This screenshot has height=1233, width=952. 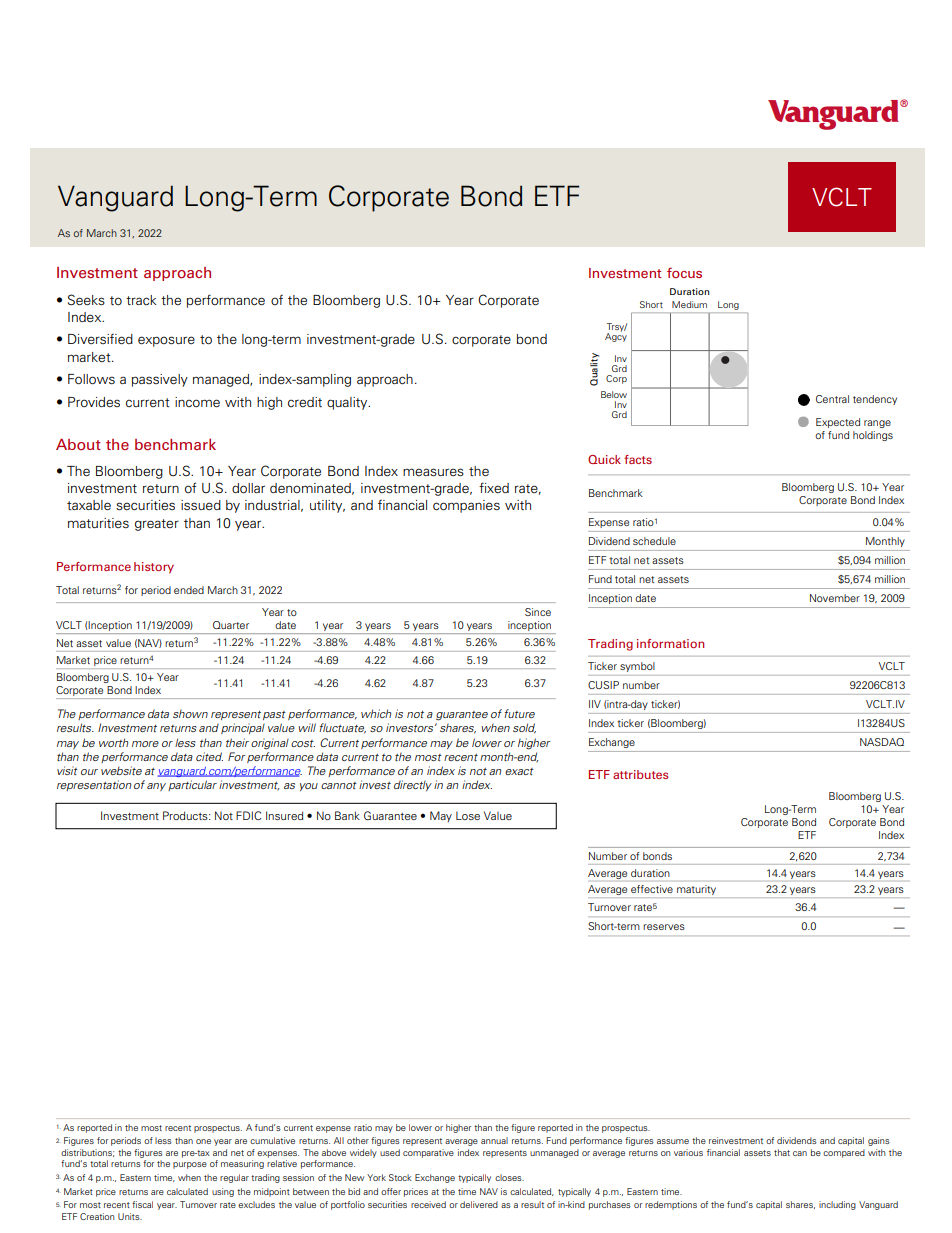 What do you see at coordinates (142, 1204) in the screenshot?
I see `fiscal` at bounding box center [142, 1204].
